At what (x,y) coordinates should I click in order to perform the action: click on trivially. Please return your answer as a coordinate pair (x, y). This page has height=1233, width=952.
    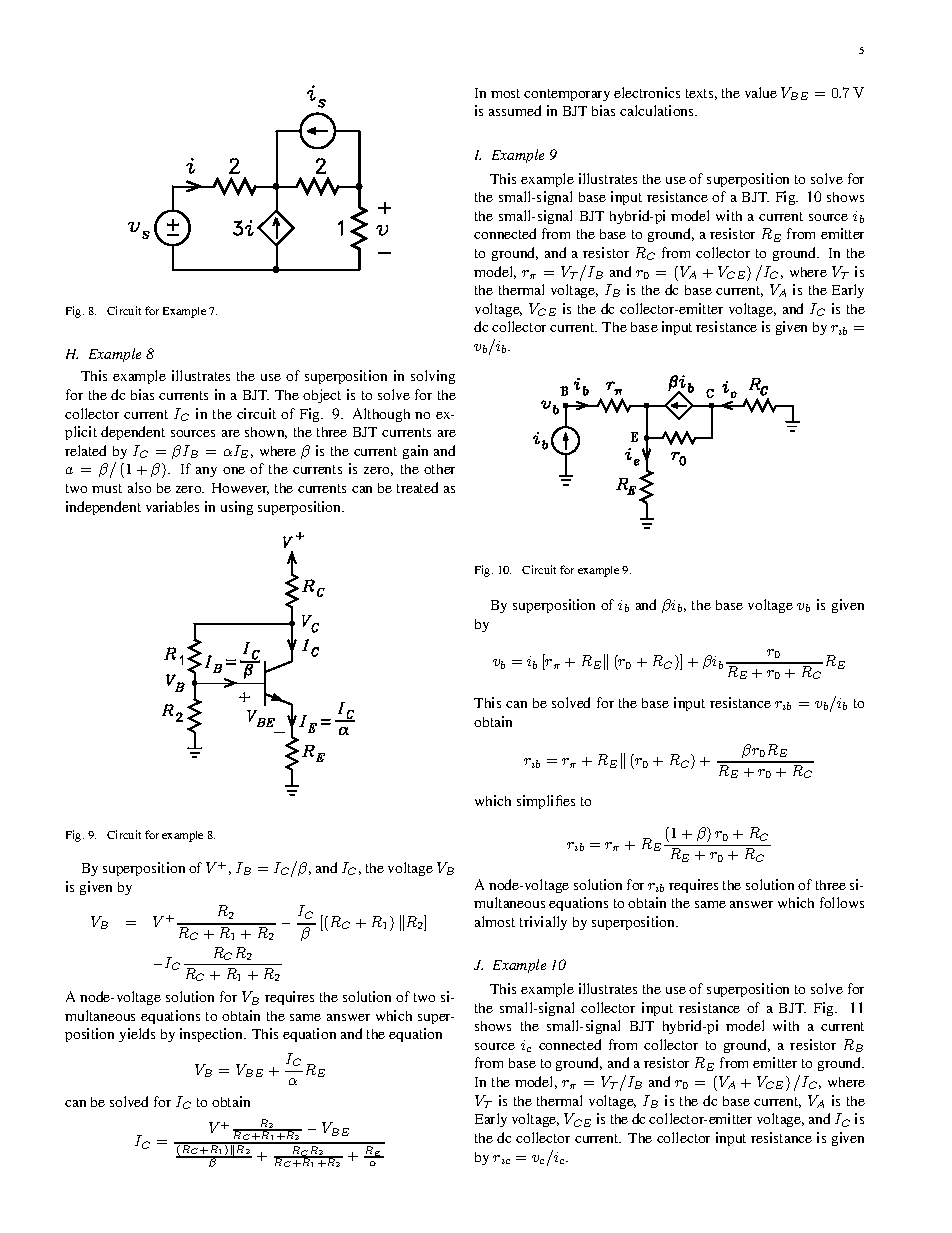
    Looking at the image, I should click on (543, 923).
